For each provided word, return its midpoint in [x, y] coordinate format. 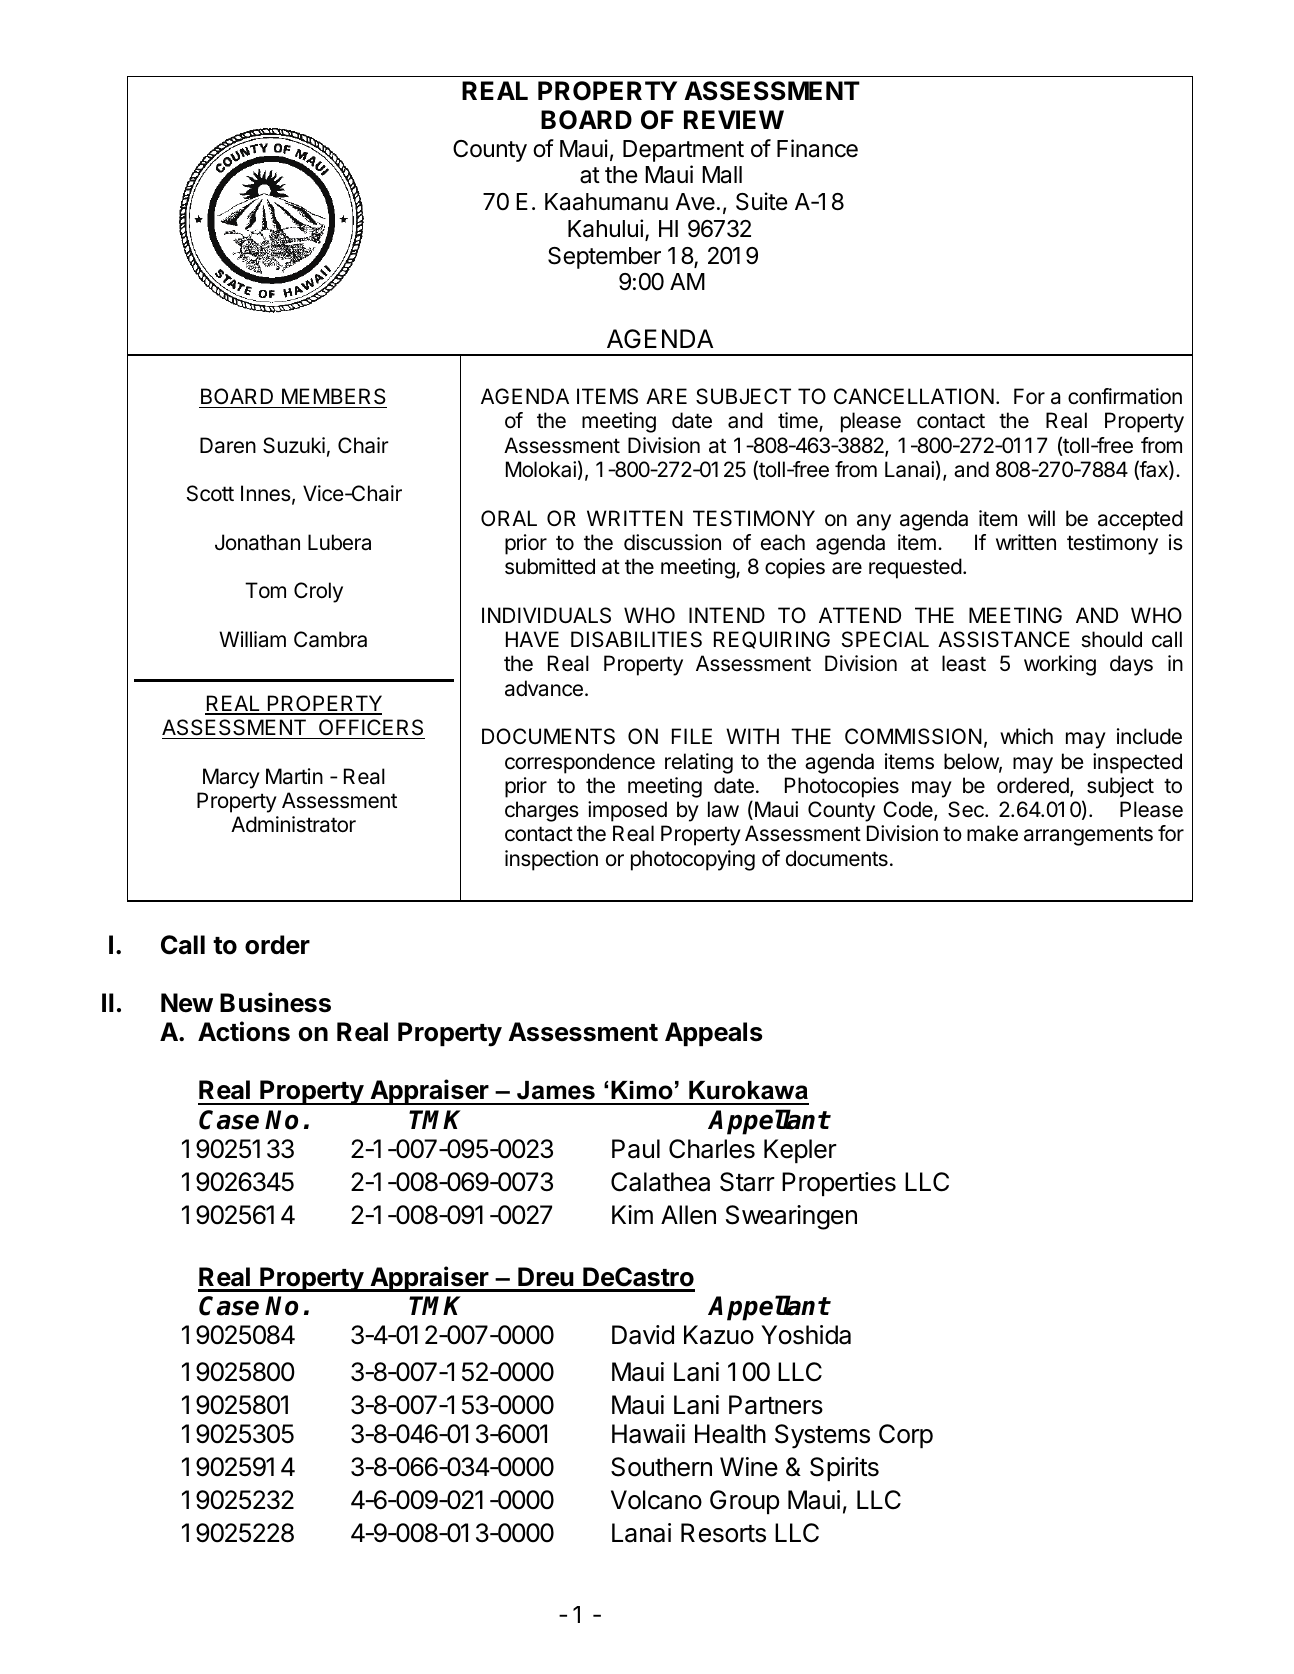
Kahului [605, 228]
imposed [627, 811]
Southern [661, 1467]
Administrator [293, 824]
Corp [906, 1436]
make [992, 833]
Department [683, 151]
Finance [817, 148]
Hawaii [648, 1434]
